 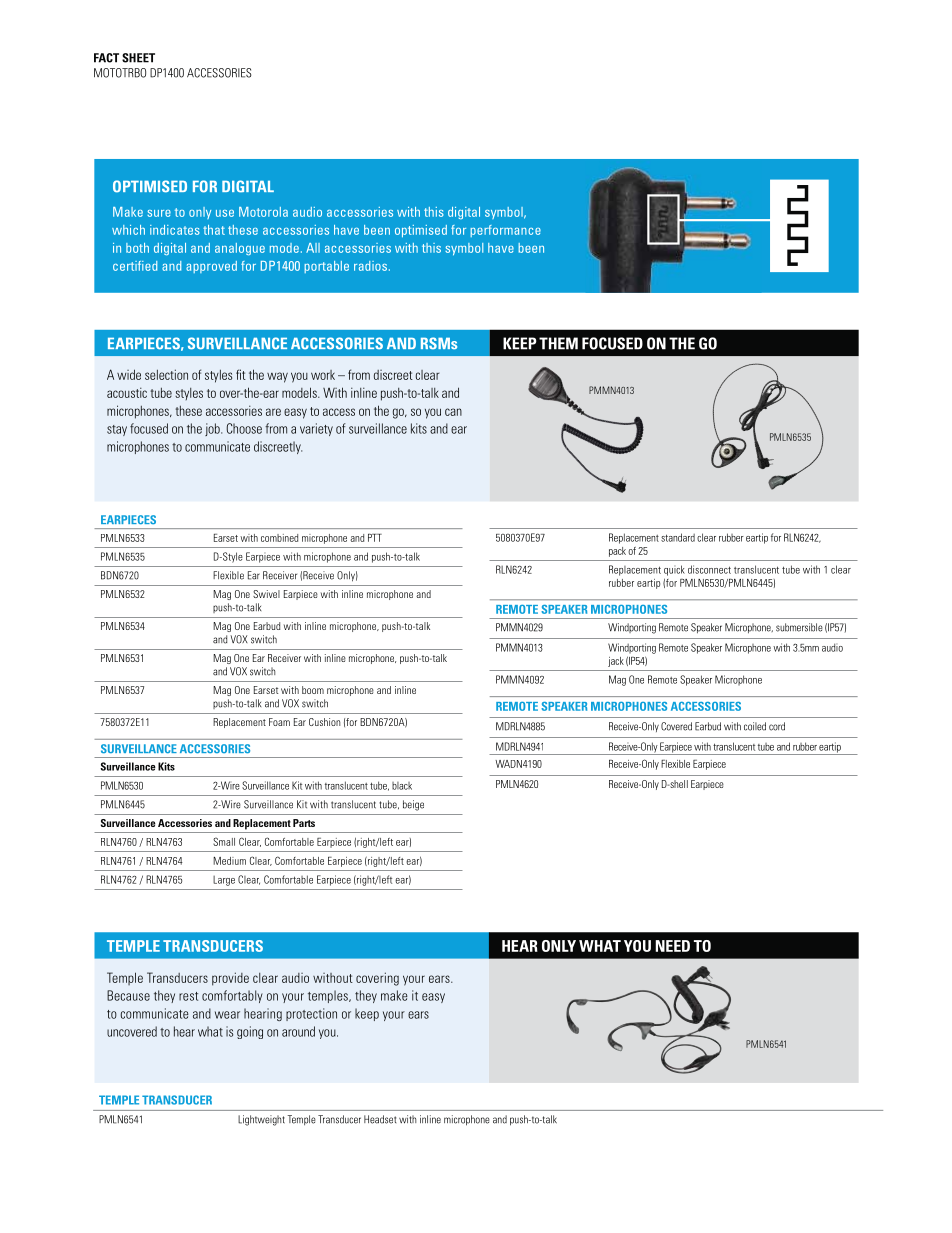 What do you see at coordinates (380, 1119) in the page?
I see `Headset` at bounding box center [380, 1119].
